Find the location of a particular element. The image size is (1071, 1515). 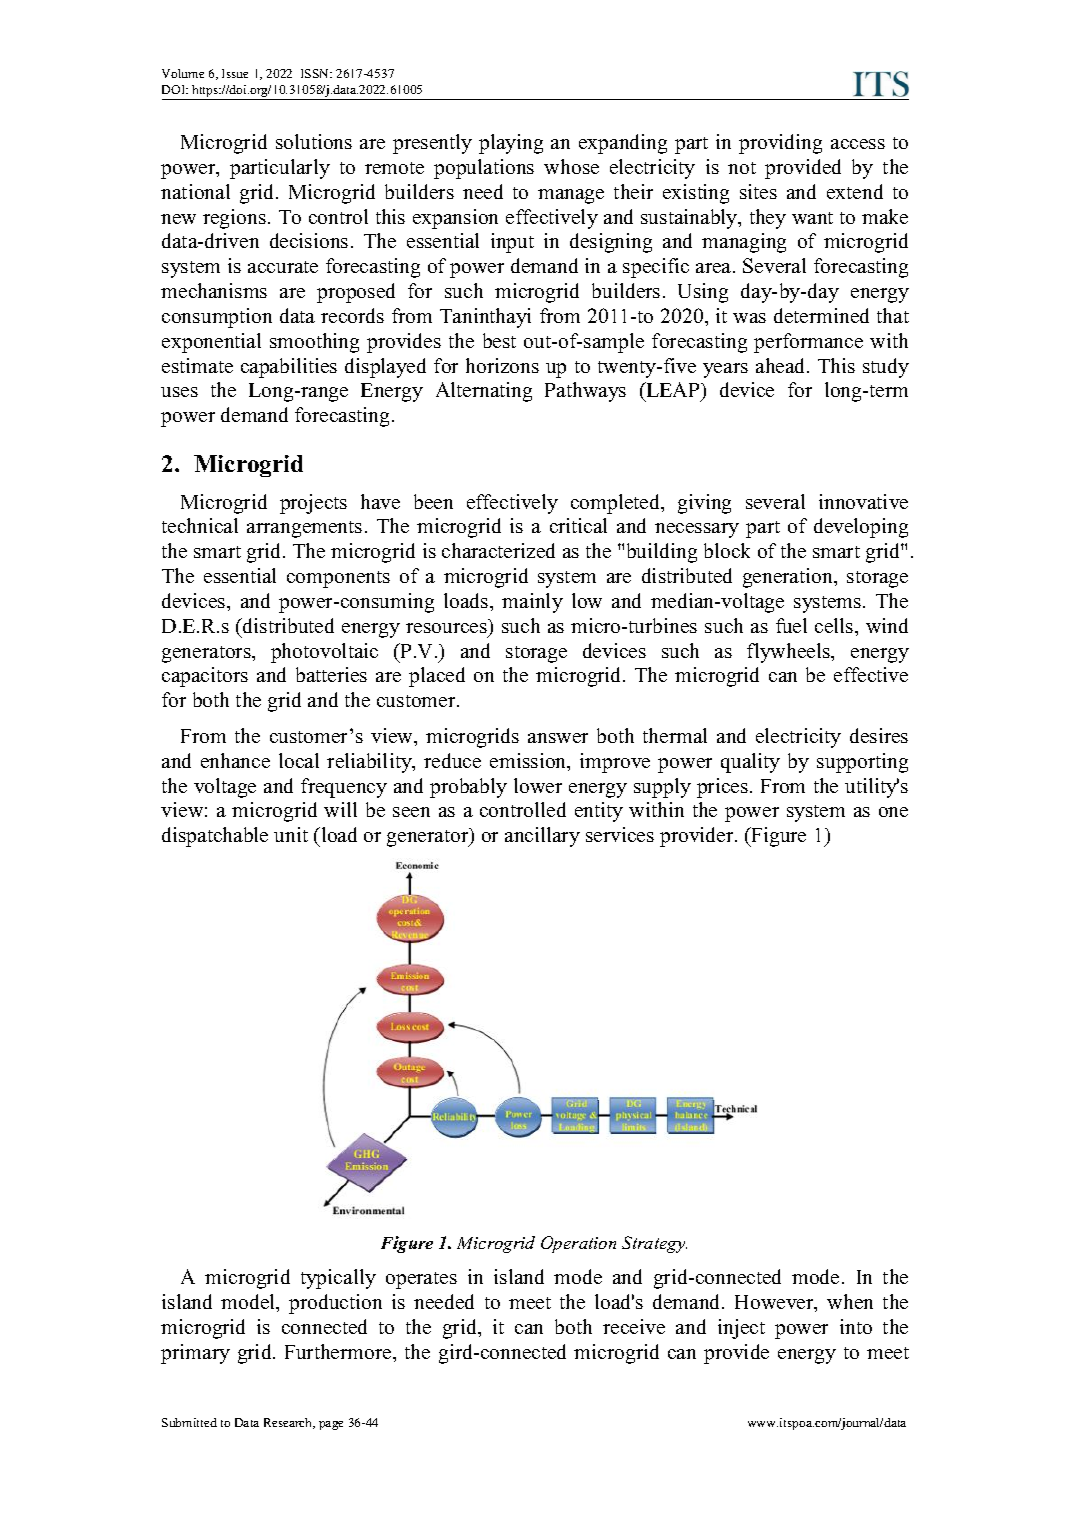

emission is located at coordinates (529, 762).
